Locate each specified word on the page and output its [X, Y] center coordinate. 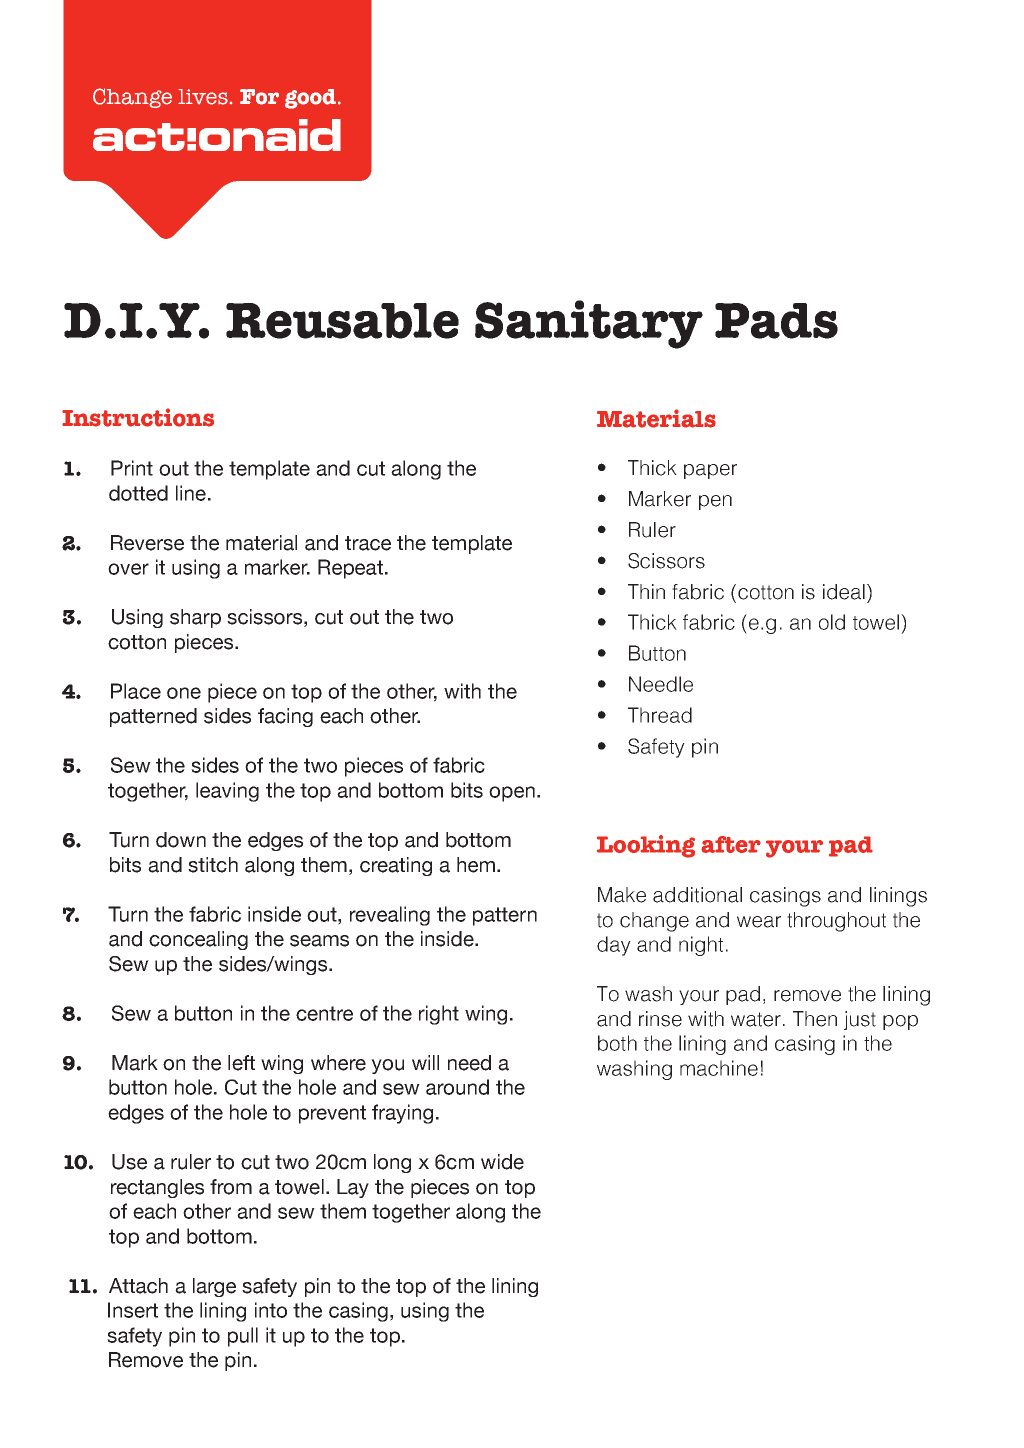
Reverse [147, 543]
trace [368, 543]
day [614, 946]
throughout [836, 922]
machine [719, 1068]
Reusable [342, 321]
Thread [660, 715]
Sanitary [589, 324]
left [241, 1063]
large [214, 1287]
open [512, 794]
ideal [844, 592]
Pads [776, 321]
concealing [198, 940]
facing [285, 717]
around [457, 1087]
